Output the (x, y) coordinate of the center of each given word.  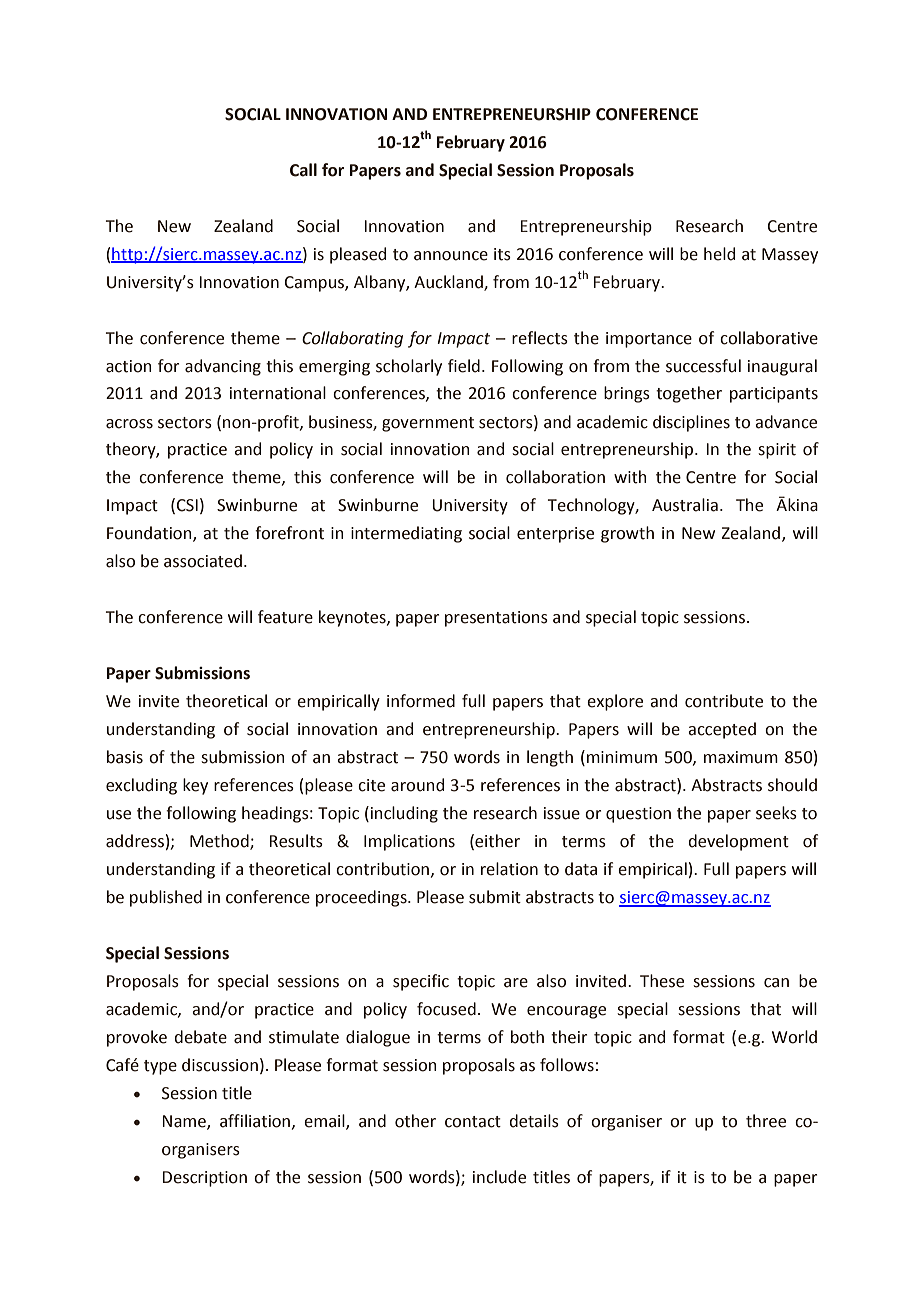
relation (509, 869)
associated (203, 561)
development (738, 842)
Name (185, 1122)
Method (220, 842)
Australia (685, 505)
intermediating (406, 534)
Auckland (449, 282)
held (719, 254)
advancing (223, 367)
